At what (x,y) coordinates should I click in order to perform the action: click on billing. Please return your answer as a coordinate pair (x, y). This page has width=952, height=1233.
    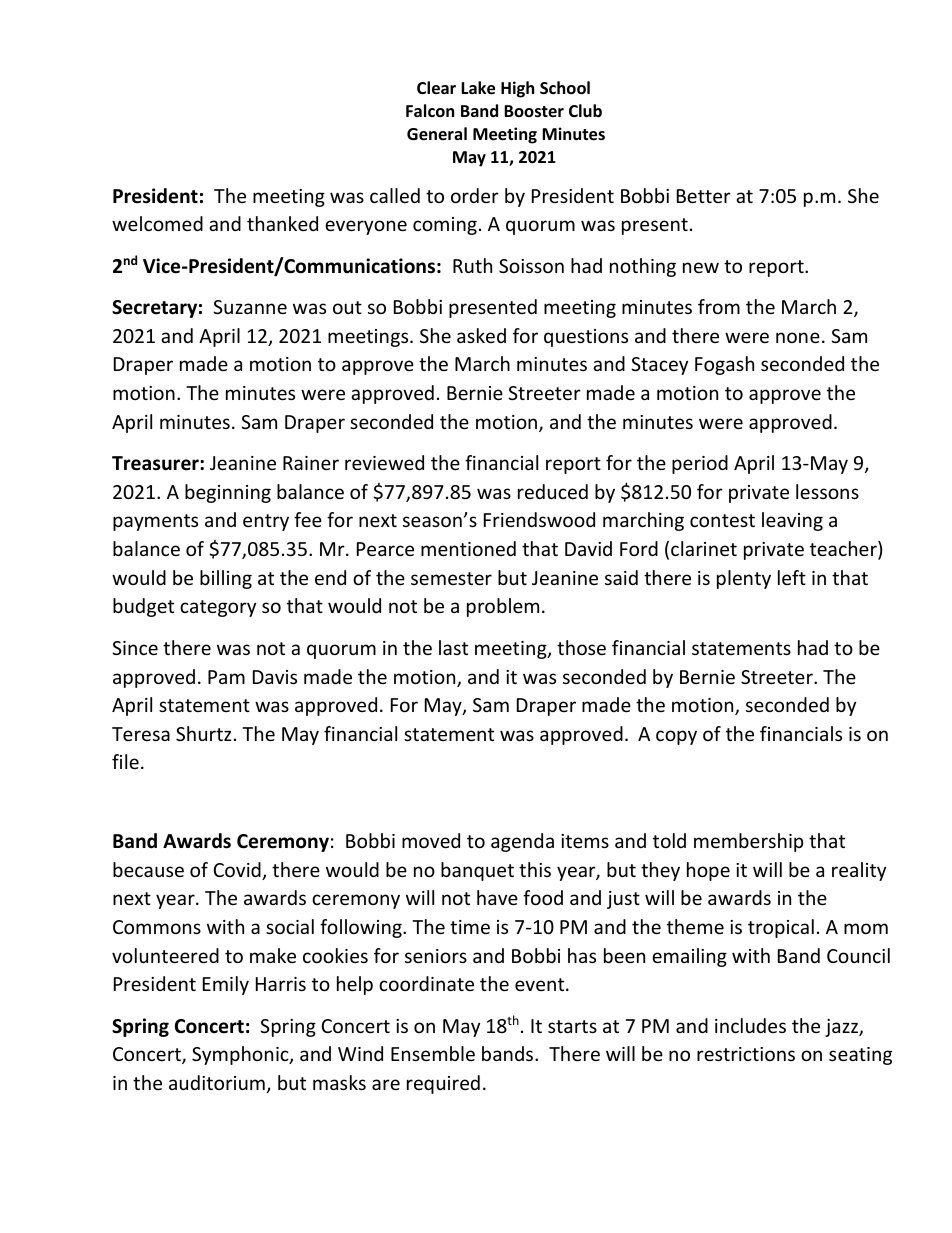
    Looking at the image, I should click on (226, 579).
